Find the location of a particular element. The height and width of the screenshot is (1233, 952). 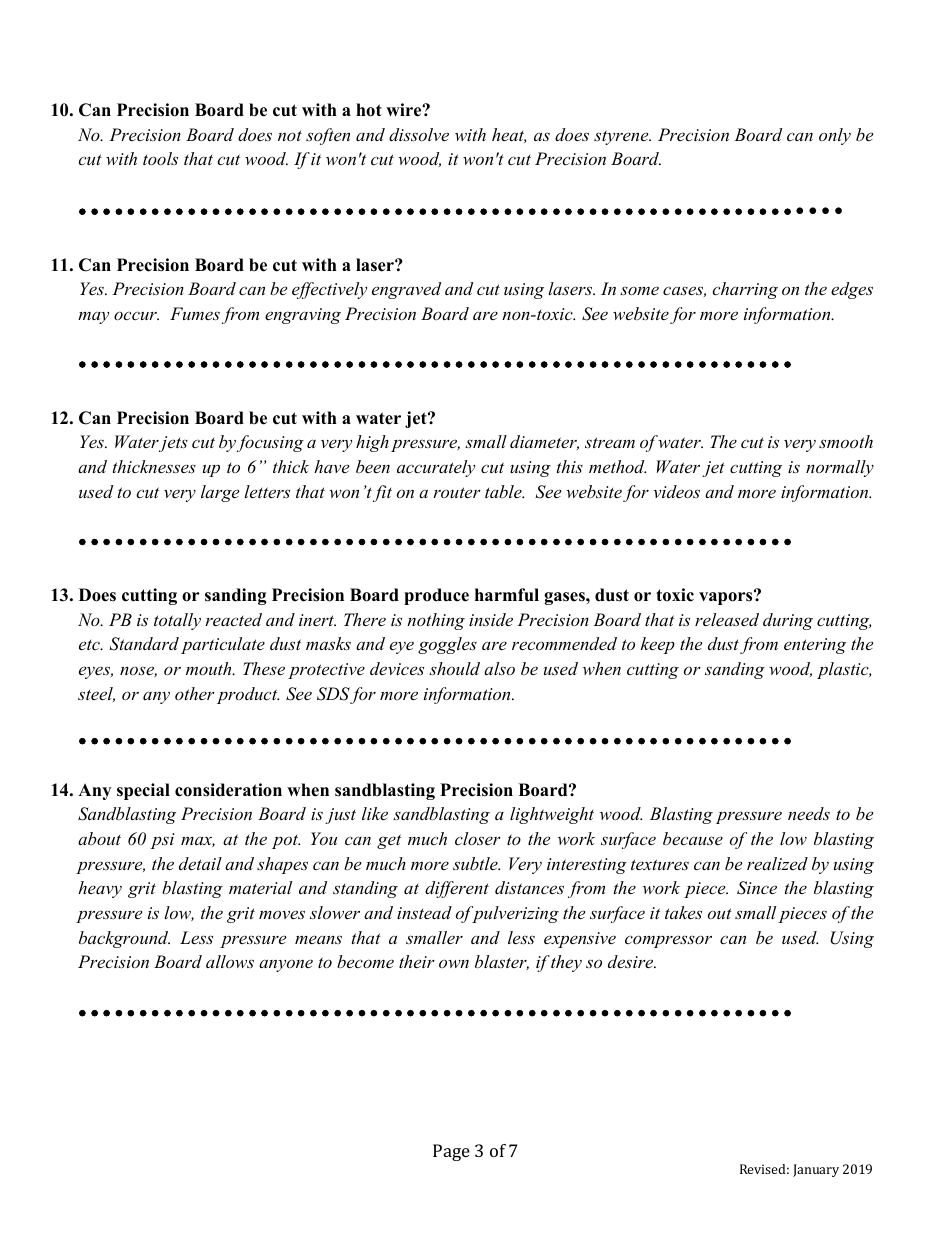

normally is located at coordinates (840, 468).
